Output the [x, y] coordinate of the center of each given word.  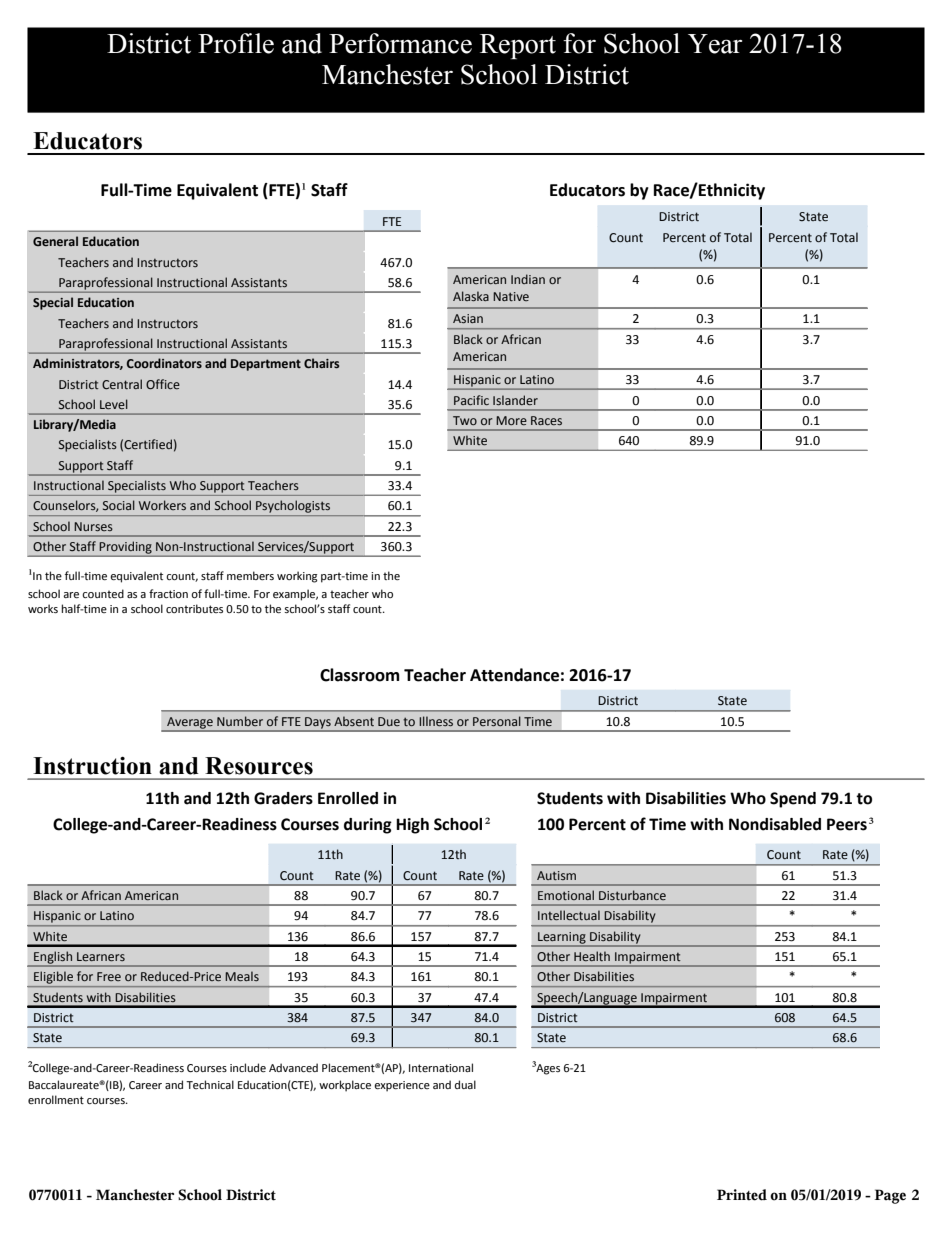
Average [190, 724]
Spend [793, 800]
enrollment [56, 1099]
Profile [236, 43]
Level [114, 404]
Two [465, 420]
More [511, 420]
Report [518, 46]
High [412, 826]
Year [715, 44]
